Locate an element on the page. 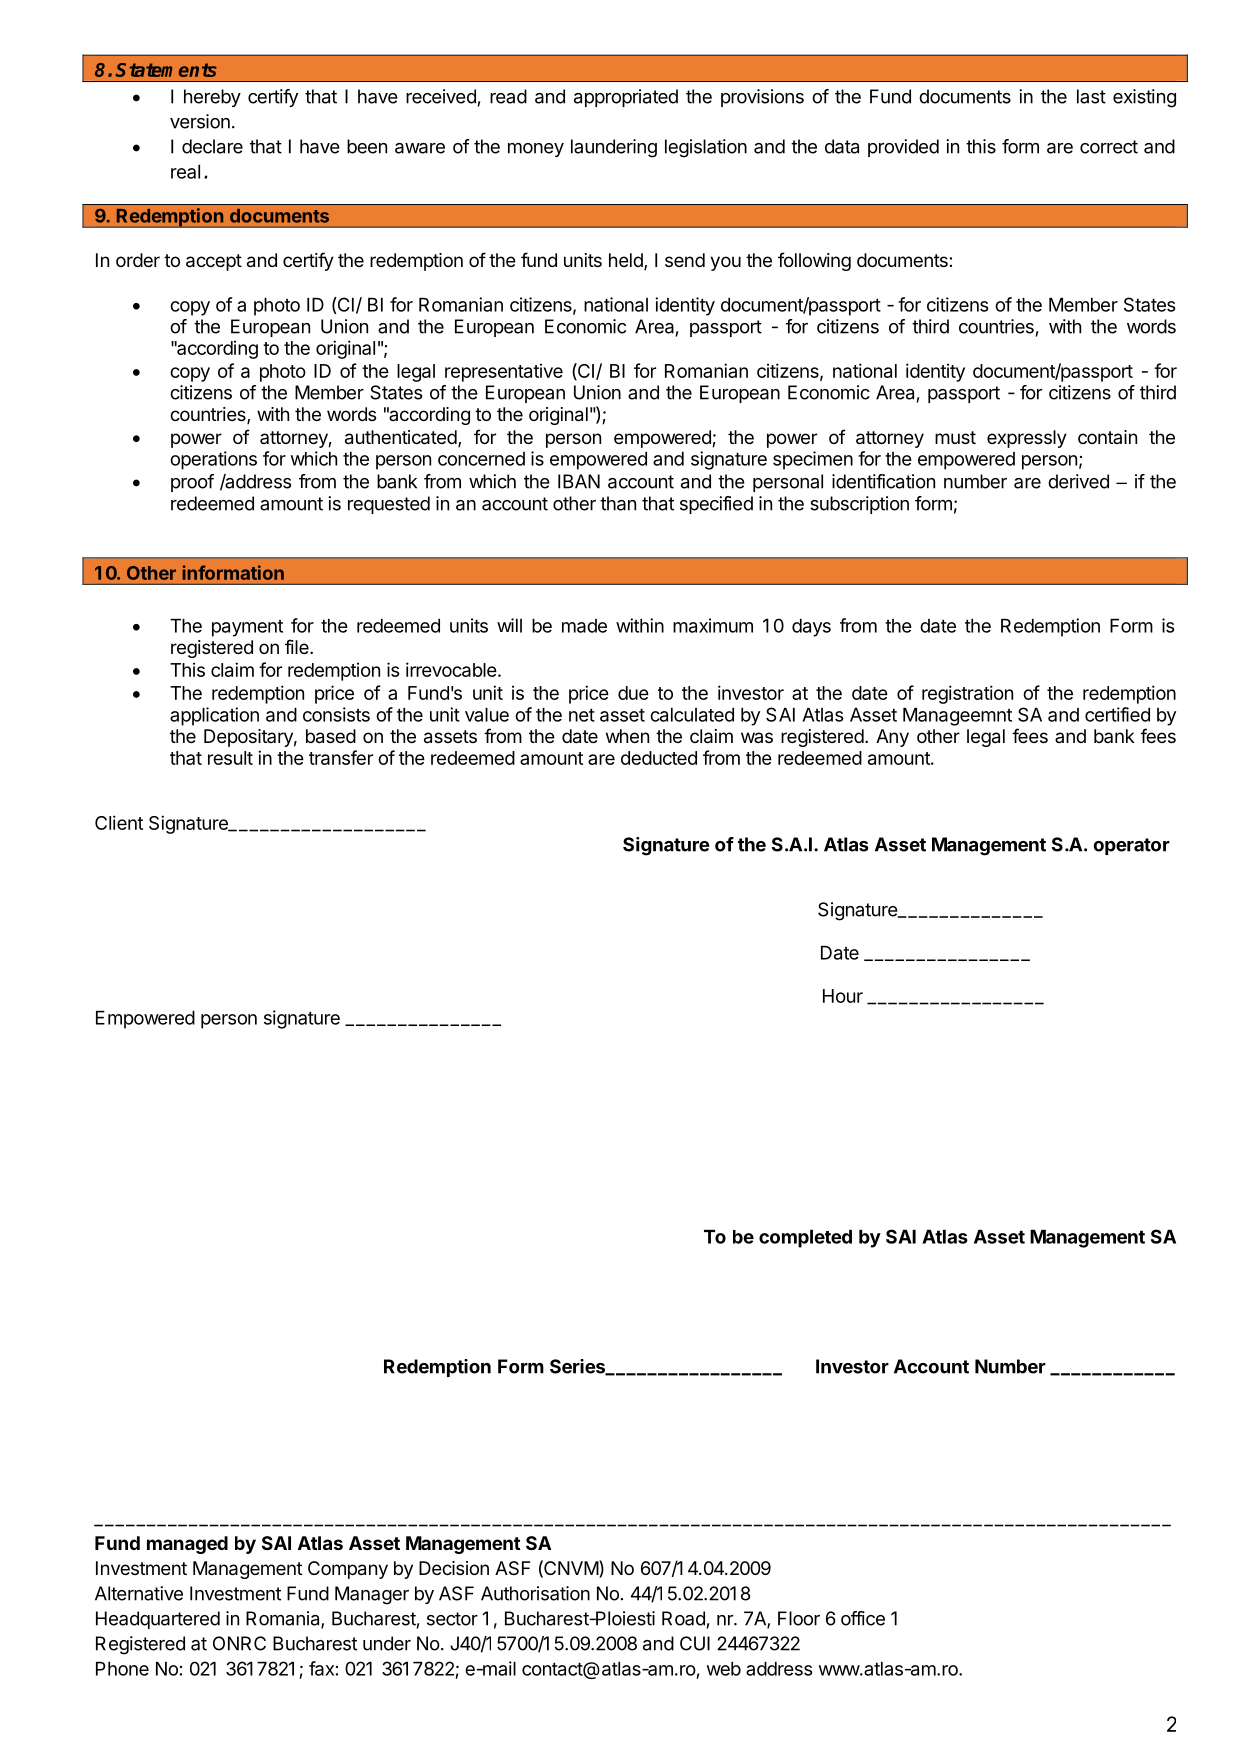 The image size is (1245, 1760). Road is located at coordinates (683, 1618).
